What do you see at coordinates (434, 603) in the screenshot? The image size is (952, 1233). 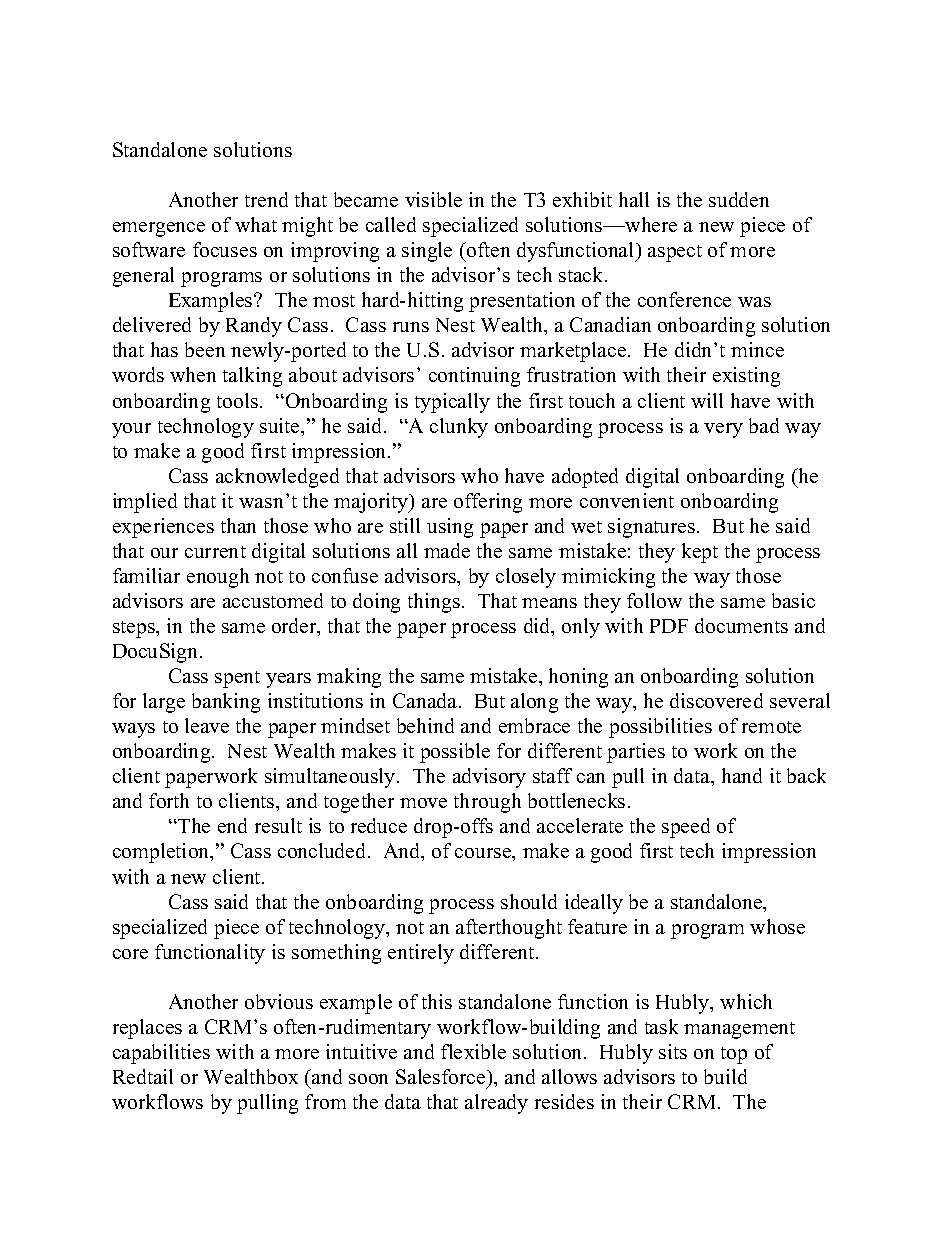 I see `things` at bounding box center [434, 603].
